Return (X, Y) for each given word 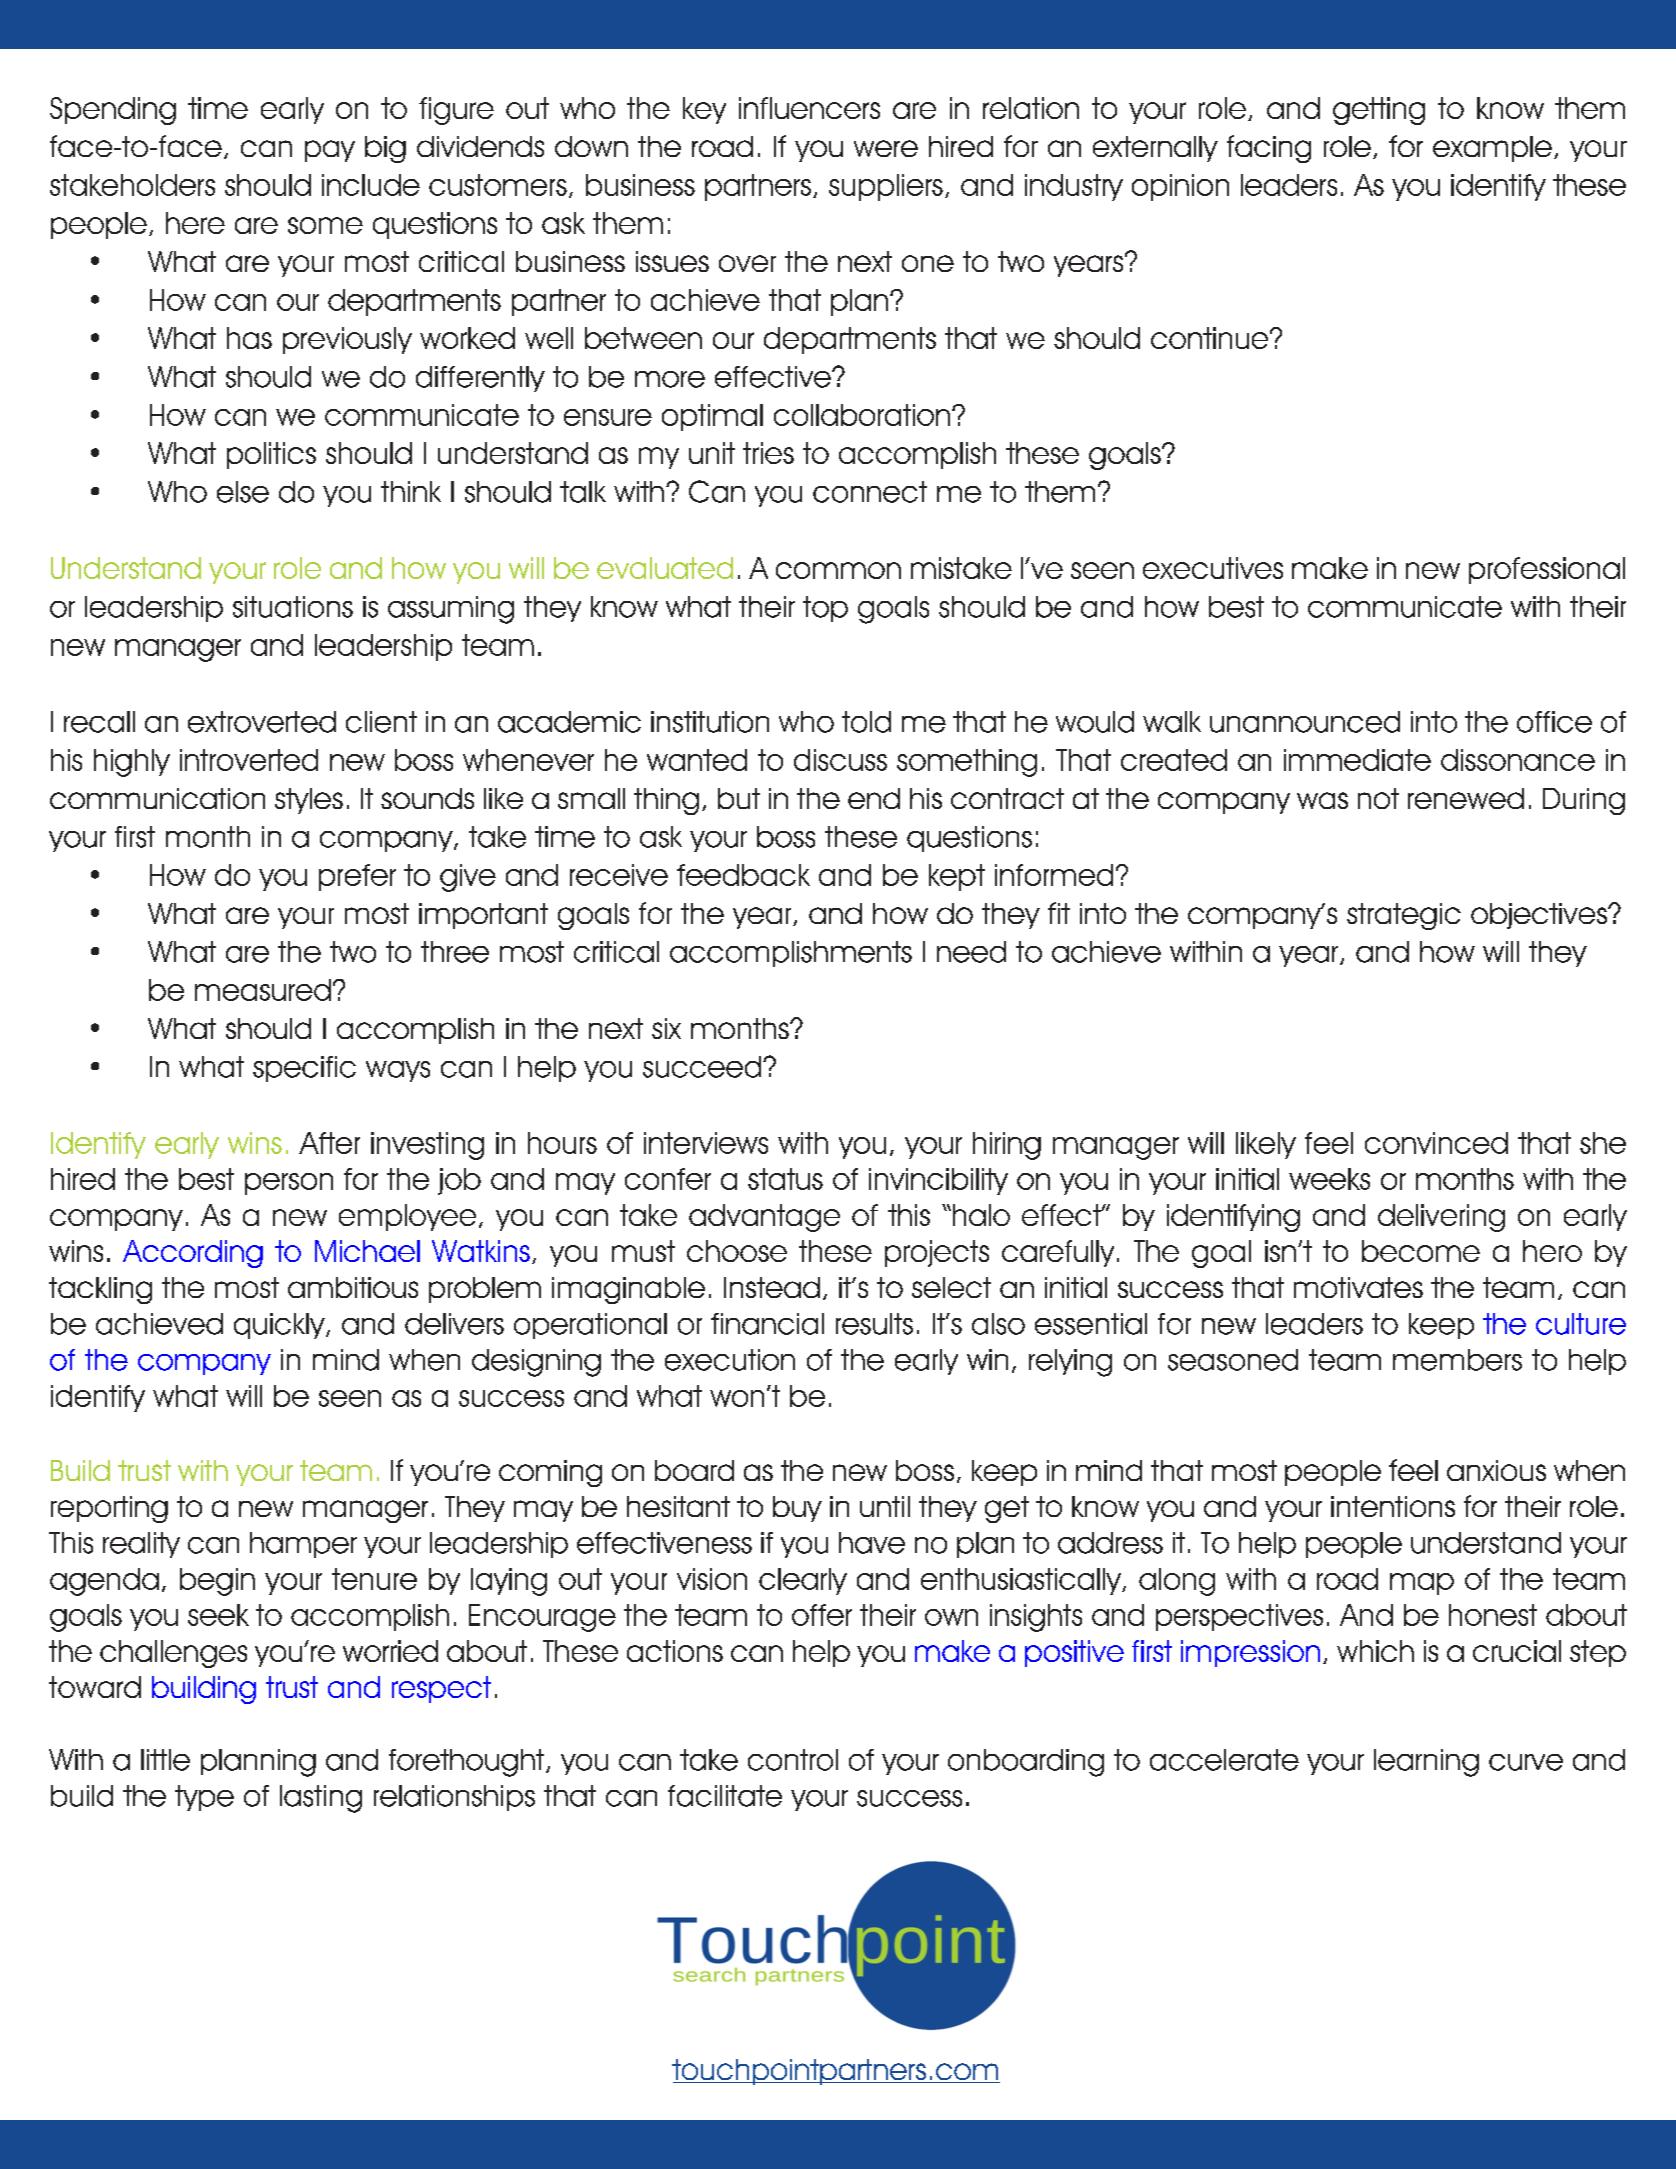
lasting (321, 1799)
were (886, 148)
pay (330, 151)
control (793, 1760)
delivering (1441, 1218)
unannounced (1305, 722)
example (1492, 149)
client (381, 722)
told (866, 722)
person (289, 1184)
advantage (764, 1218)
